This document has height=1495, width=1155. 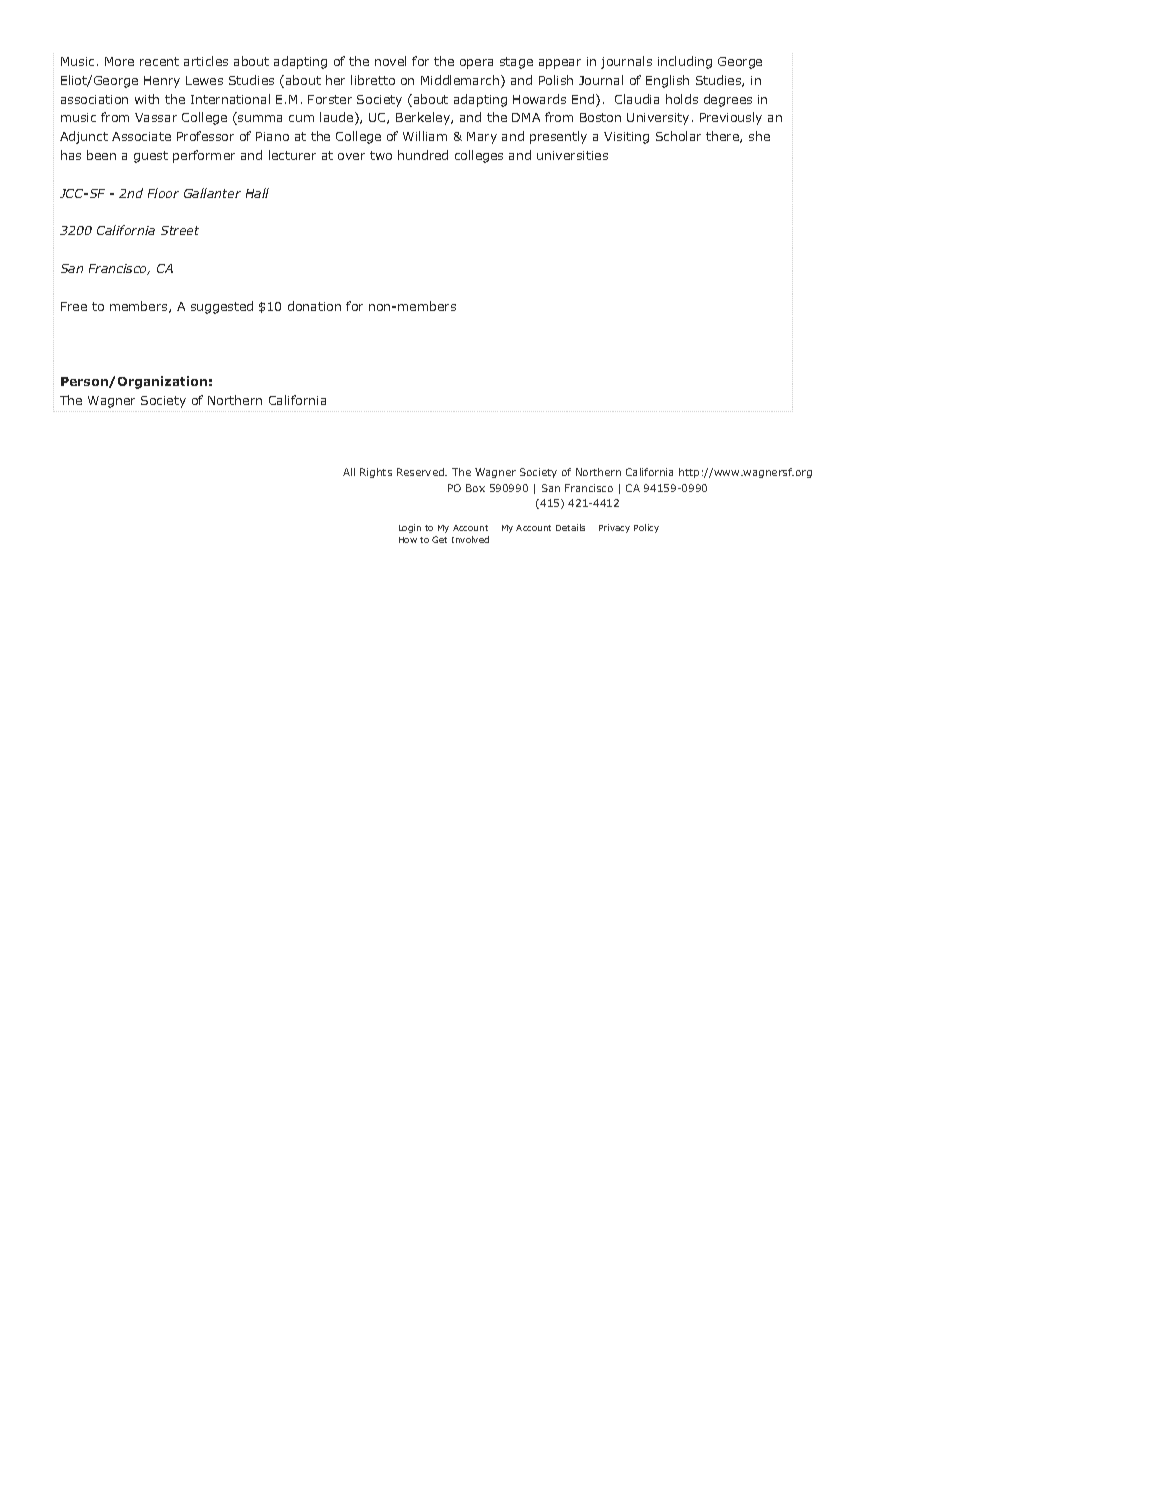 What do you see at coordinates (423, 155) in the document?
I see `hundred` at bounding box center [423, 155].
